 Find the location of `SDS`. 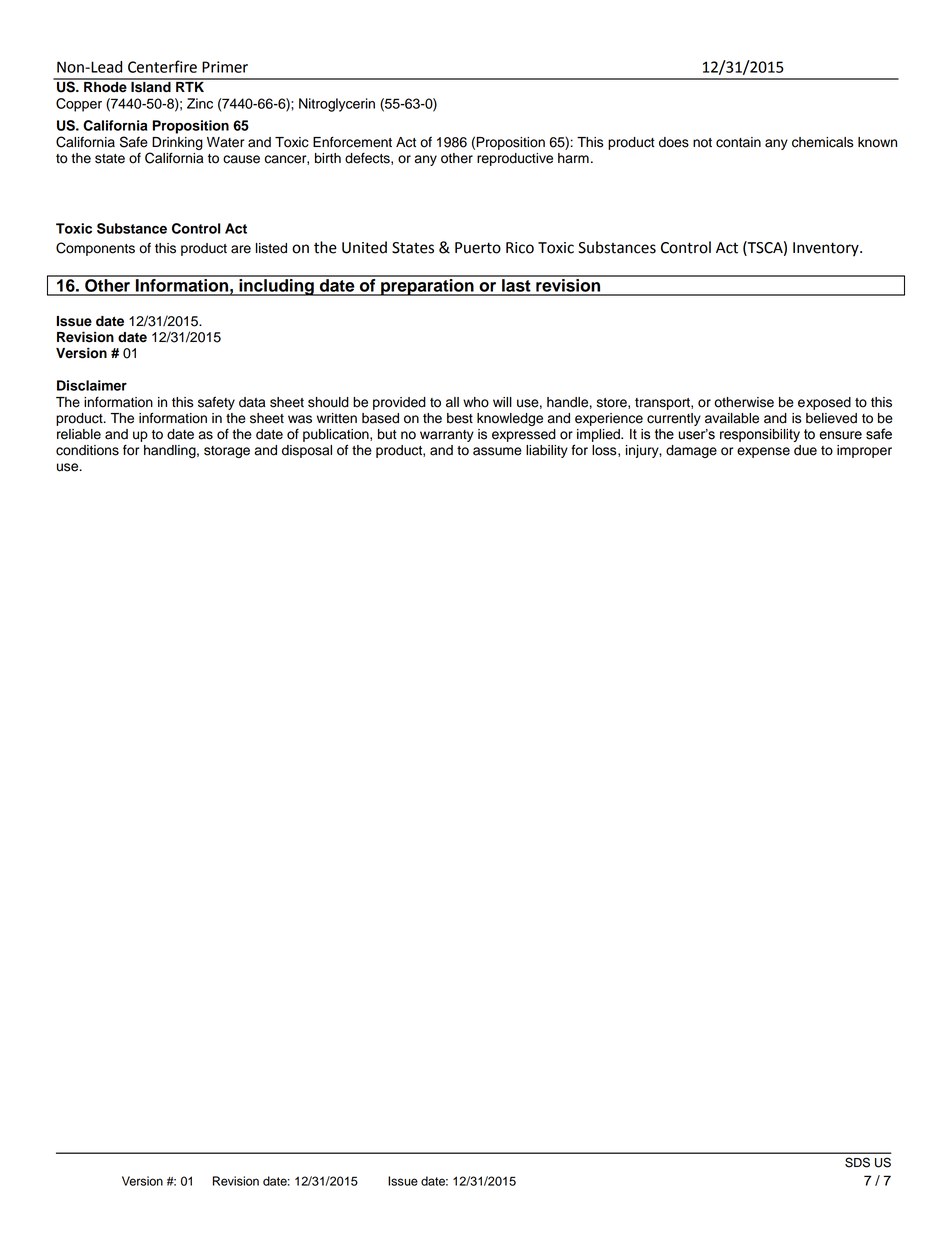

SDS is located at coordinates (857, 1162).
